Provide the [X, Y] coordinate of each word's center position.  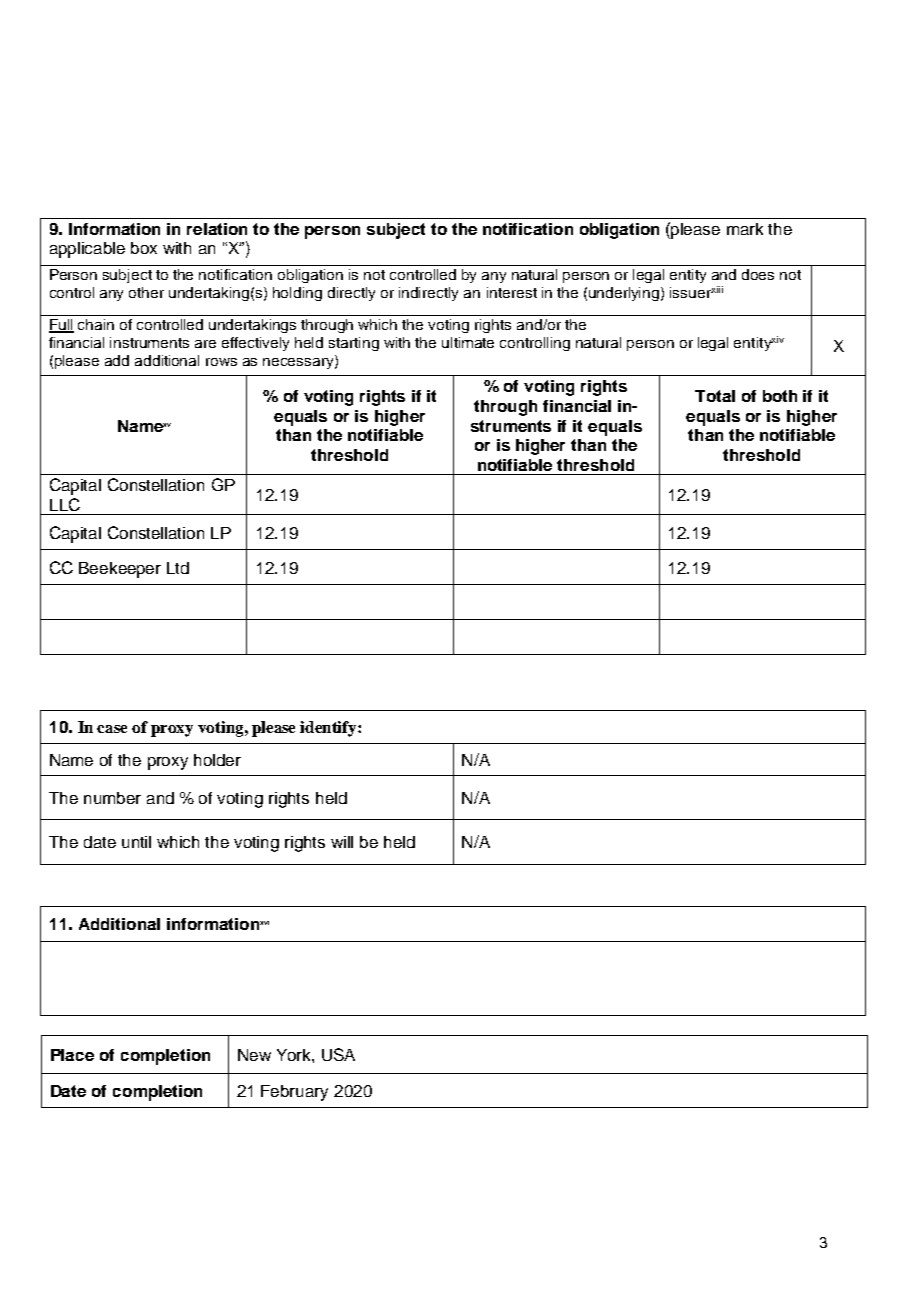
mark [745, 229]
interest [512, 292]
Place [72, 1055]
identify [329, 729]
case [112, 729]
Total [715, 396]
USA [338, 1054]
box [144, 248]
